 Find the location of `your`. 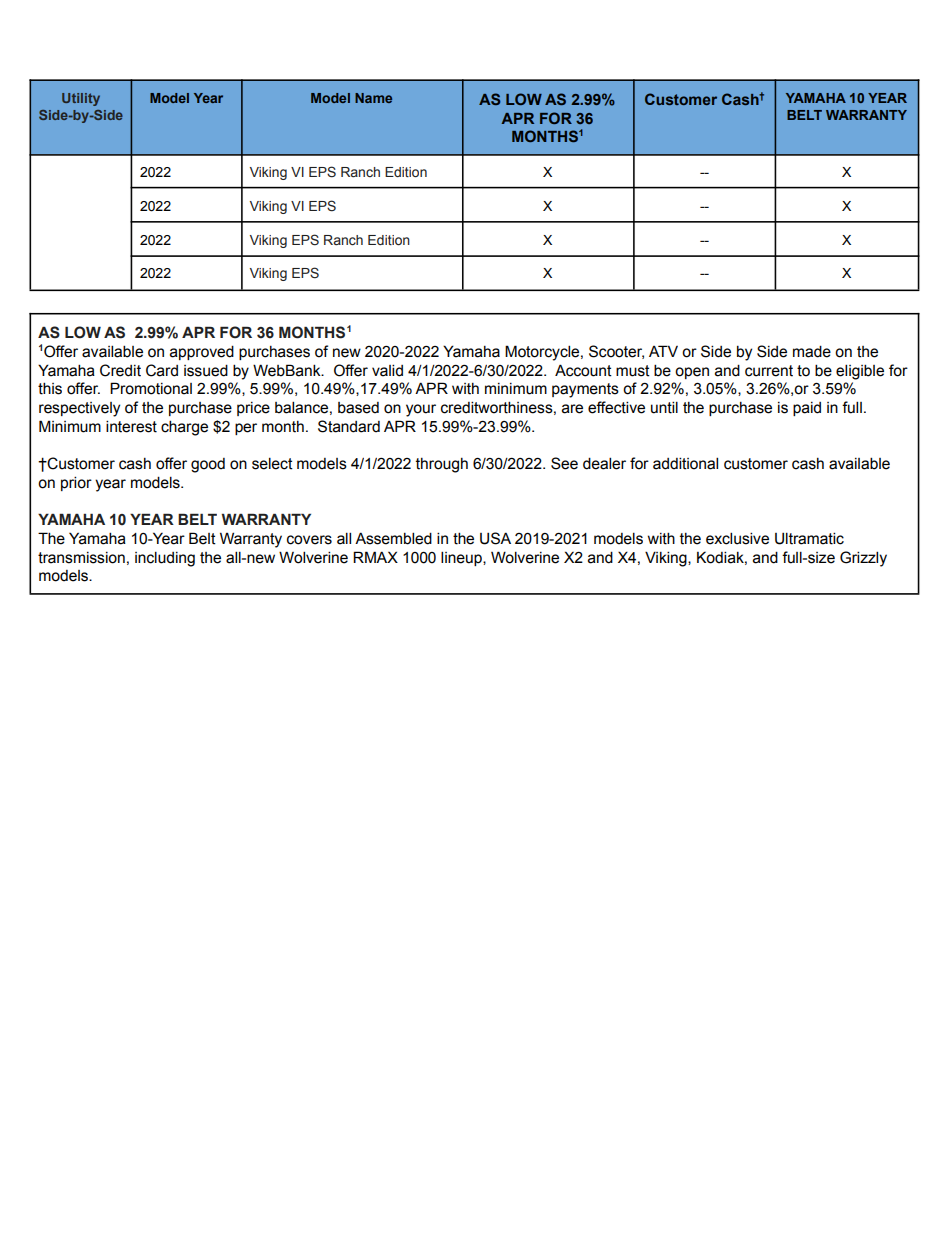

your is located at coordinates (421, 410).
